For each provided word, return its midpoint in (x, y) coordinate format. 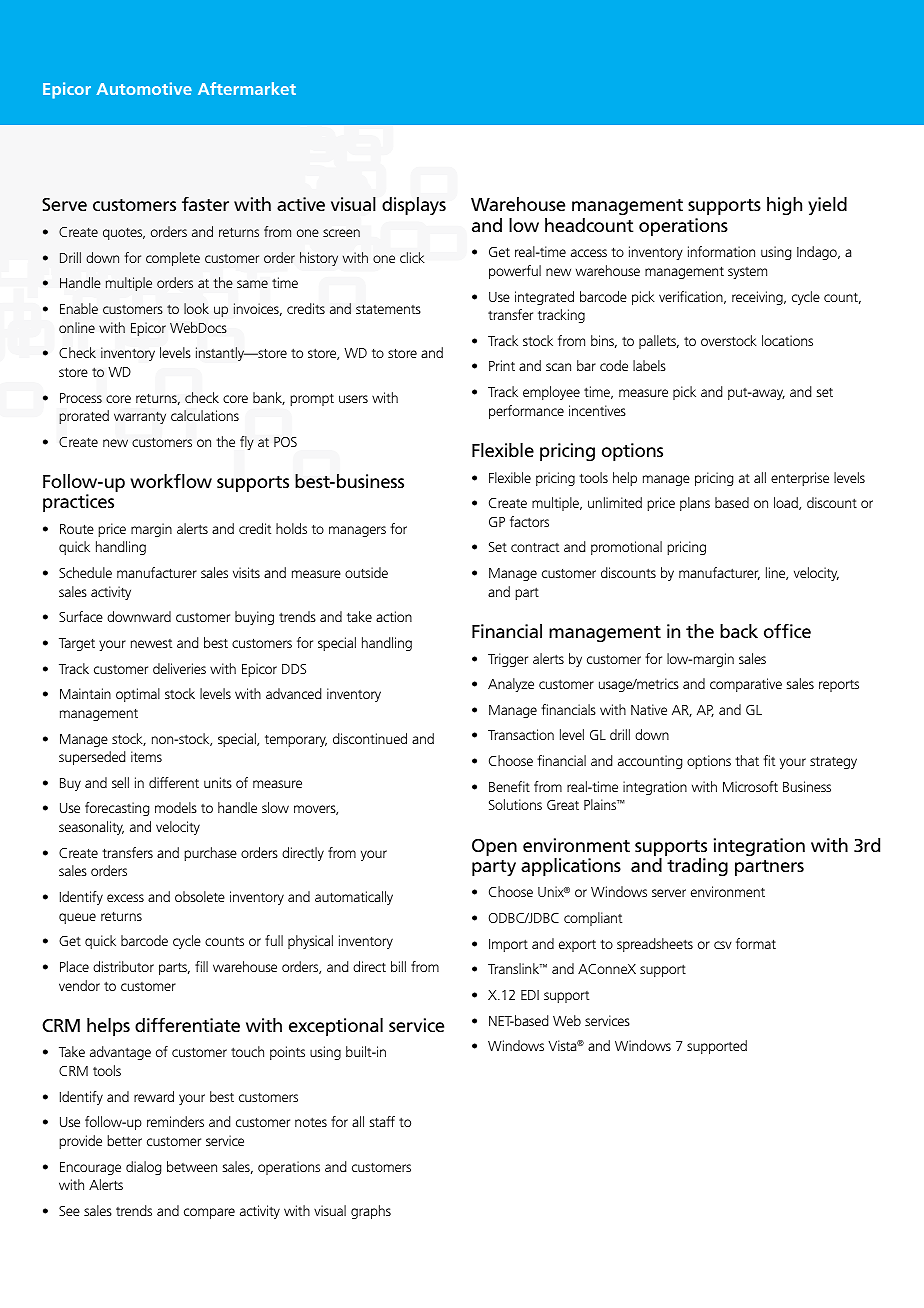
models (176, 807)
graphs (371, 1212)
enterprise (800, 479)
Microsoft (750, 786)
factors (529, 521)
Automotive (144, 88)
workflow (171, 481)
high (784, 206)
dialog (143, 1168)
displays (414, 206)
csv (723, 945)
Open (494, 847)
